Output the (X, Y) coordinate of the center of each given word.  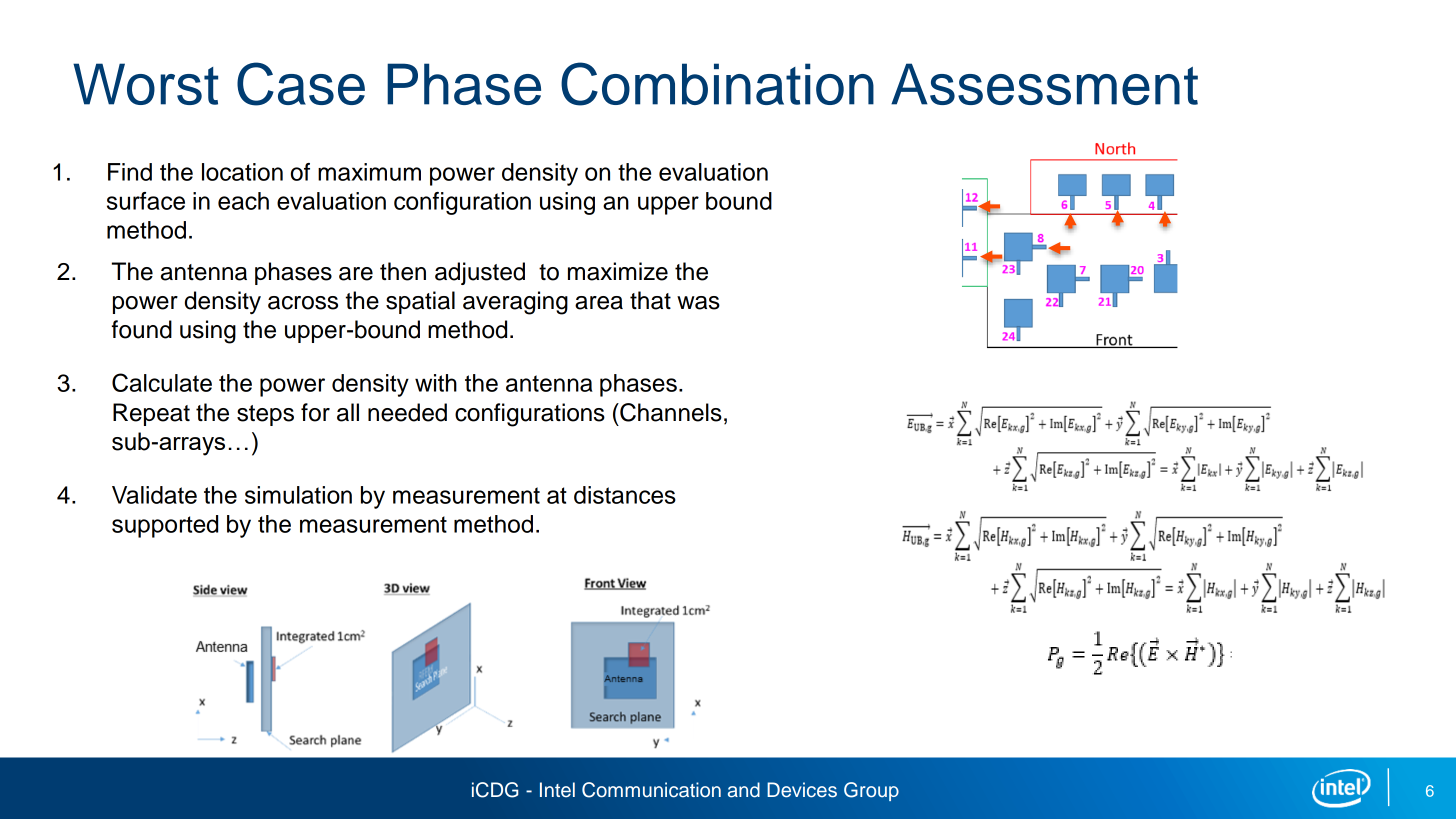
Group (871, 791)
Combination (717, 84)
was (698, 303)
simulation (298, 495)
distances (625, 495)
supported (165, 526)
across (303, 303)
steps (265, 415)
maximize (618, 271)
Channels (670, 412)
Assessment (1044, 84)
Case (301, 84)
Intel (557, 790)
